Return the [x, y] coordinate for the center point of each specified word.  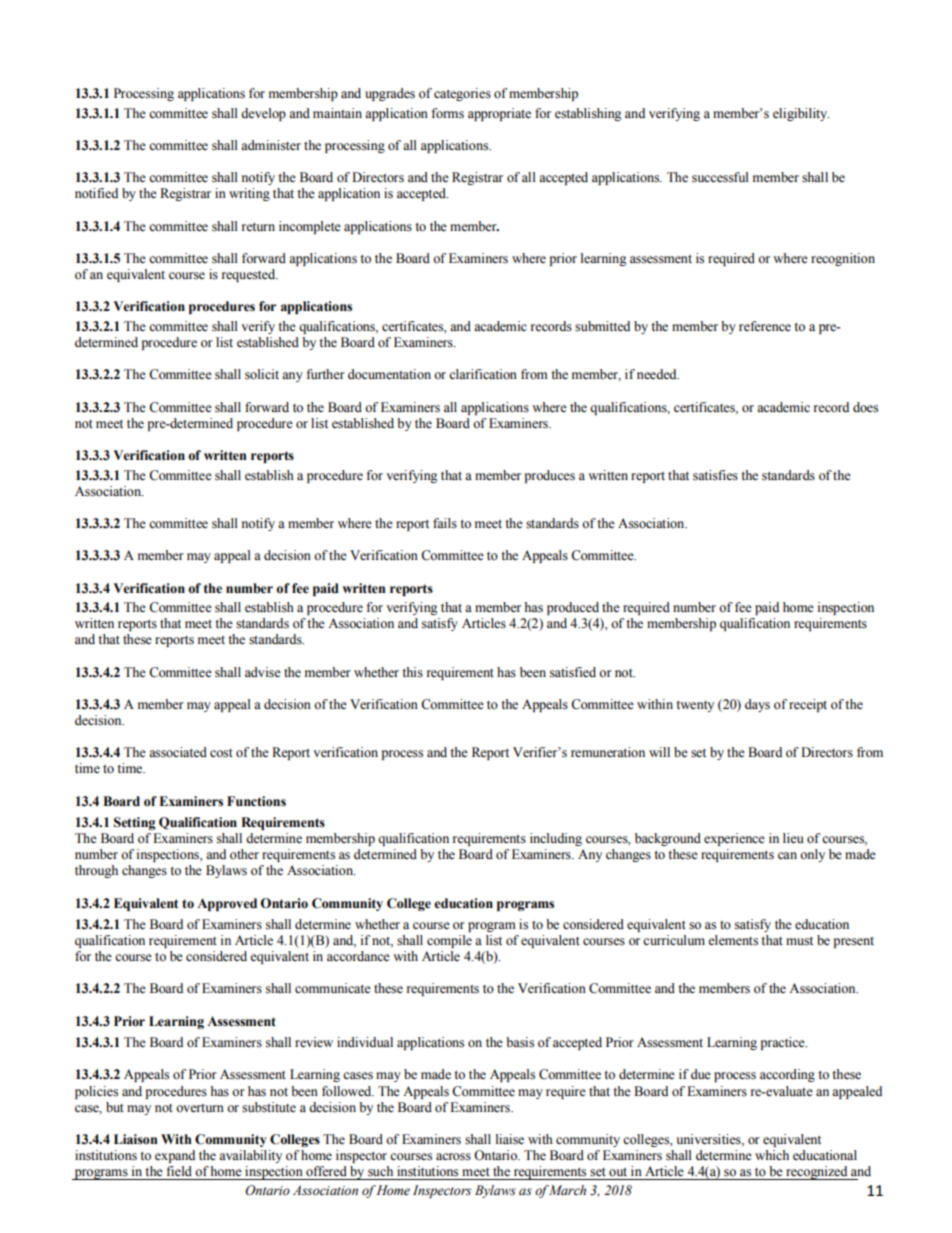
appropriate [499, 114]
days [757, 705]
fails [445, 523]
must [799, 941]
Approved [227, 904]
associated [178, 752]
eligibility [801, 114]
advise [263, 672]
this [412, 672]
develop [263, 114]
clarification [483, 374]
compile [449, 941]
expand [175, 1156]
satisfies [715, 475]
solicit [262, 374]
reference [765, 326]
